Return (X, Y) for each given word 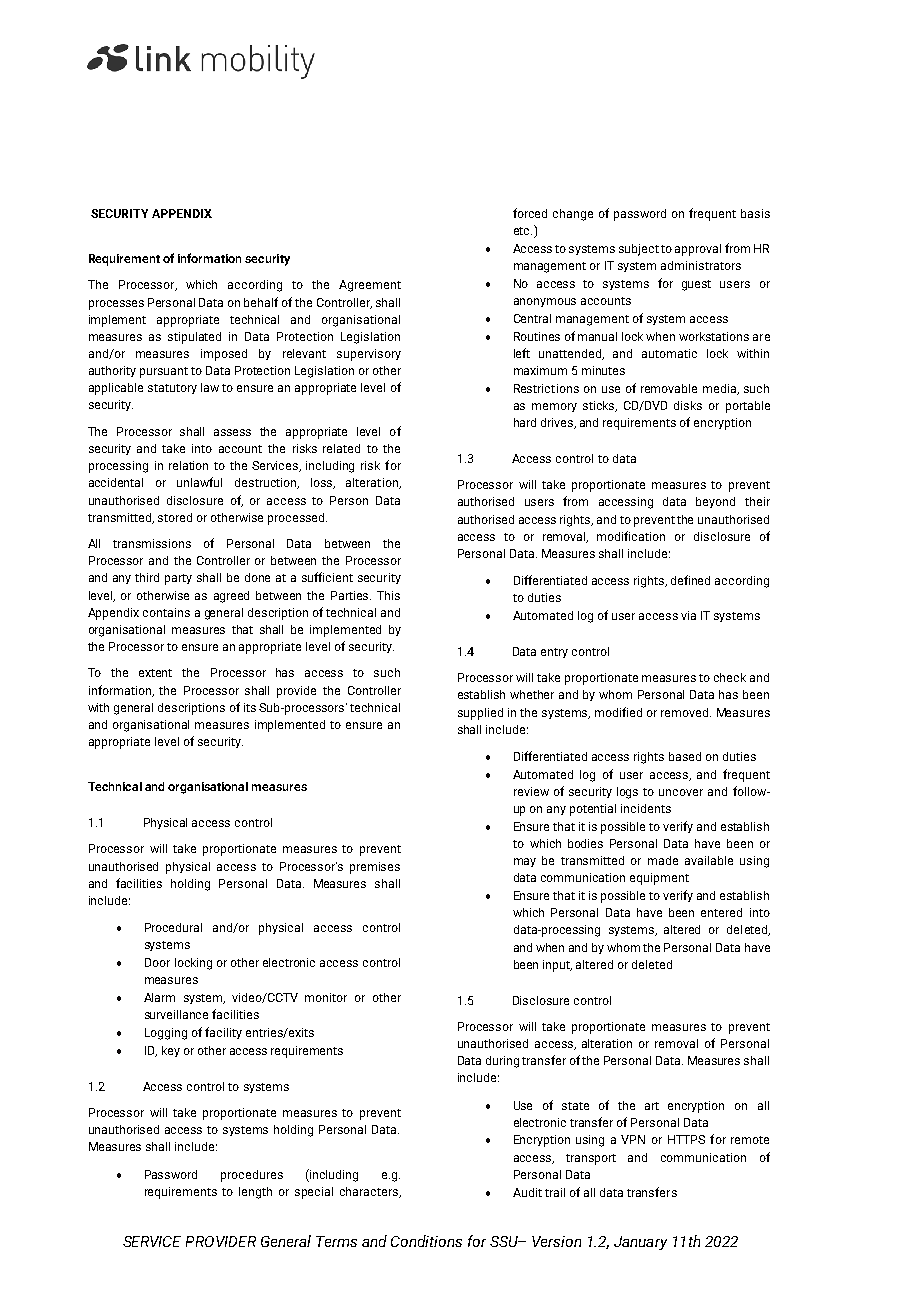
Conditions (426, 1241)
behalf (261, 302)
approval (698, 250)
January (640, 1243)
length (255, 1193)
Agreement (370, 286)
